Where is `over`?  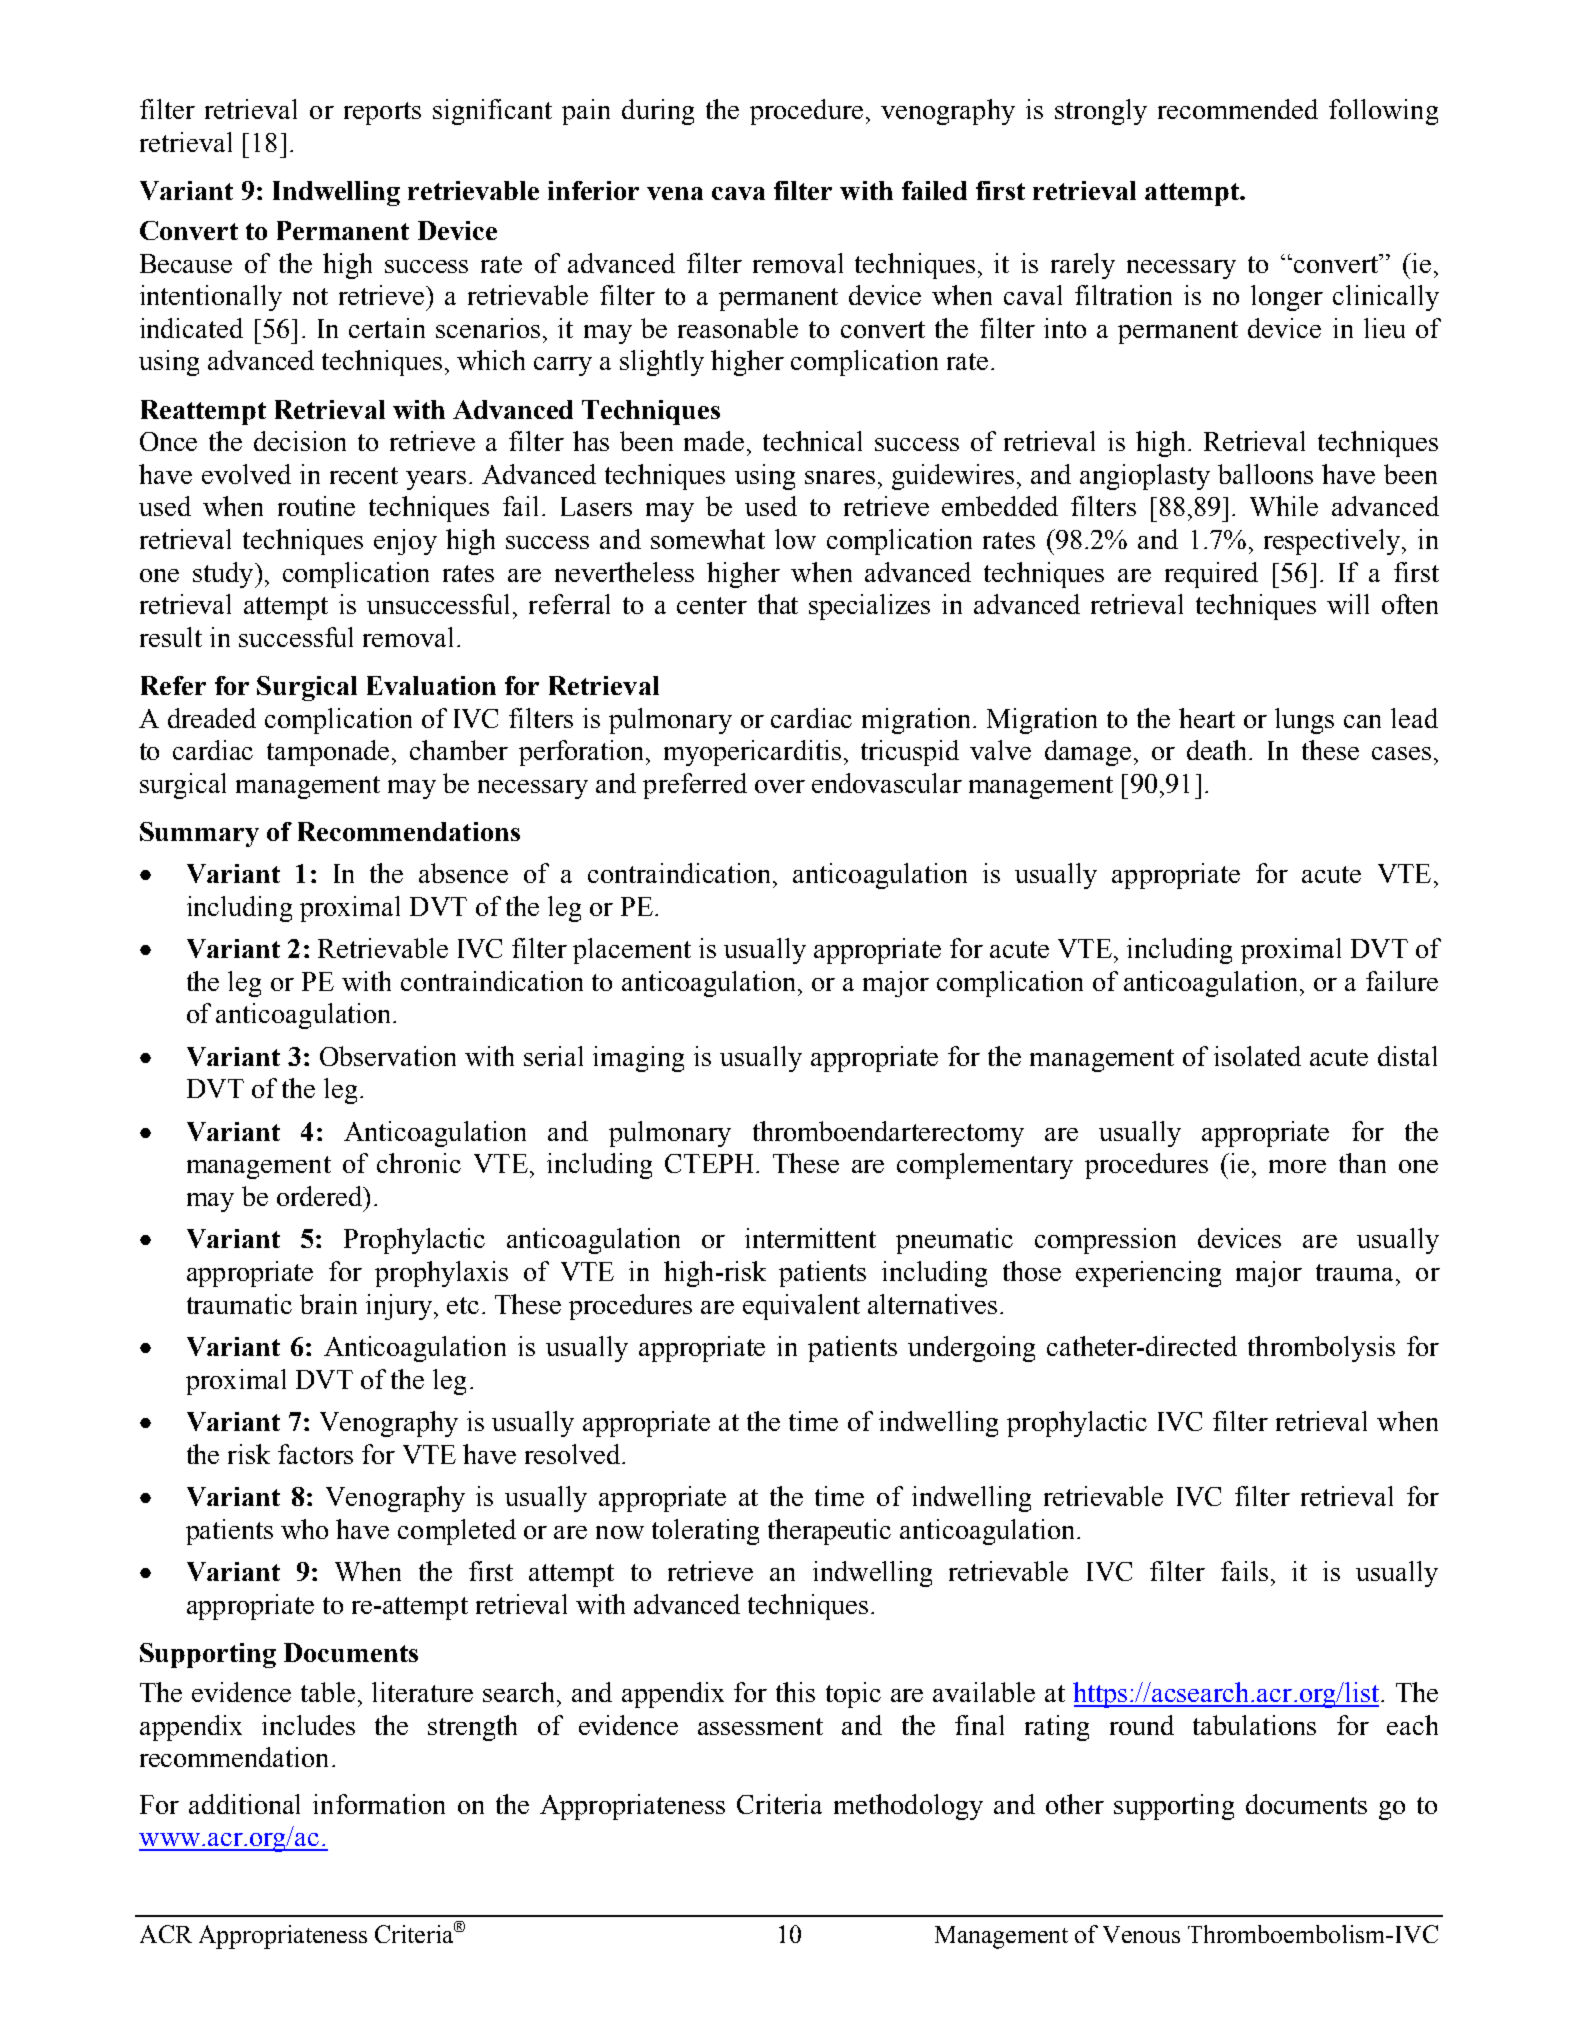
over is located at coordinates (780, 786).
